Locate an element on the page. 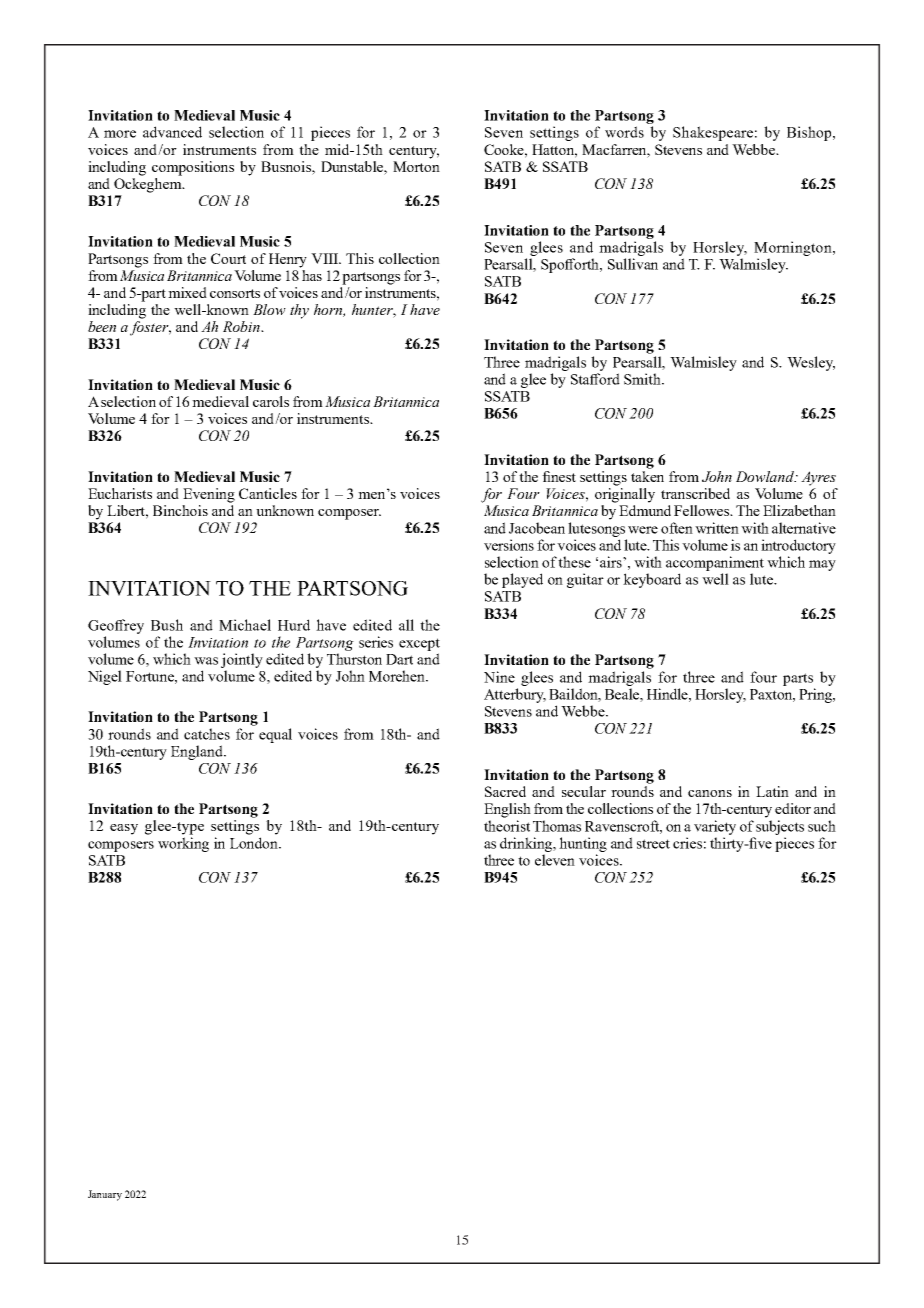  January is located at coordinates (105, 1195).
